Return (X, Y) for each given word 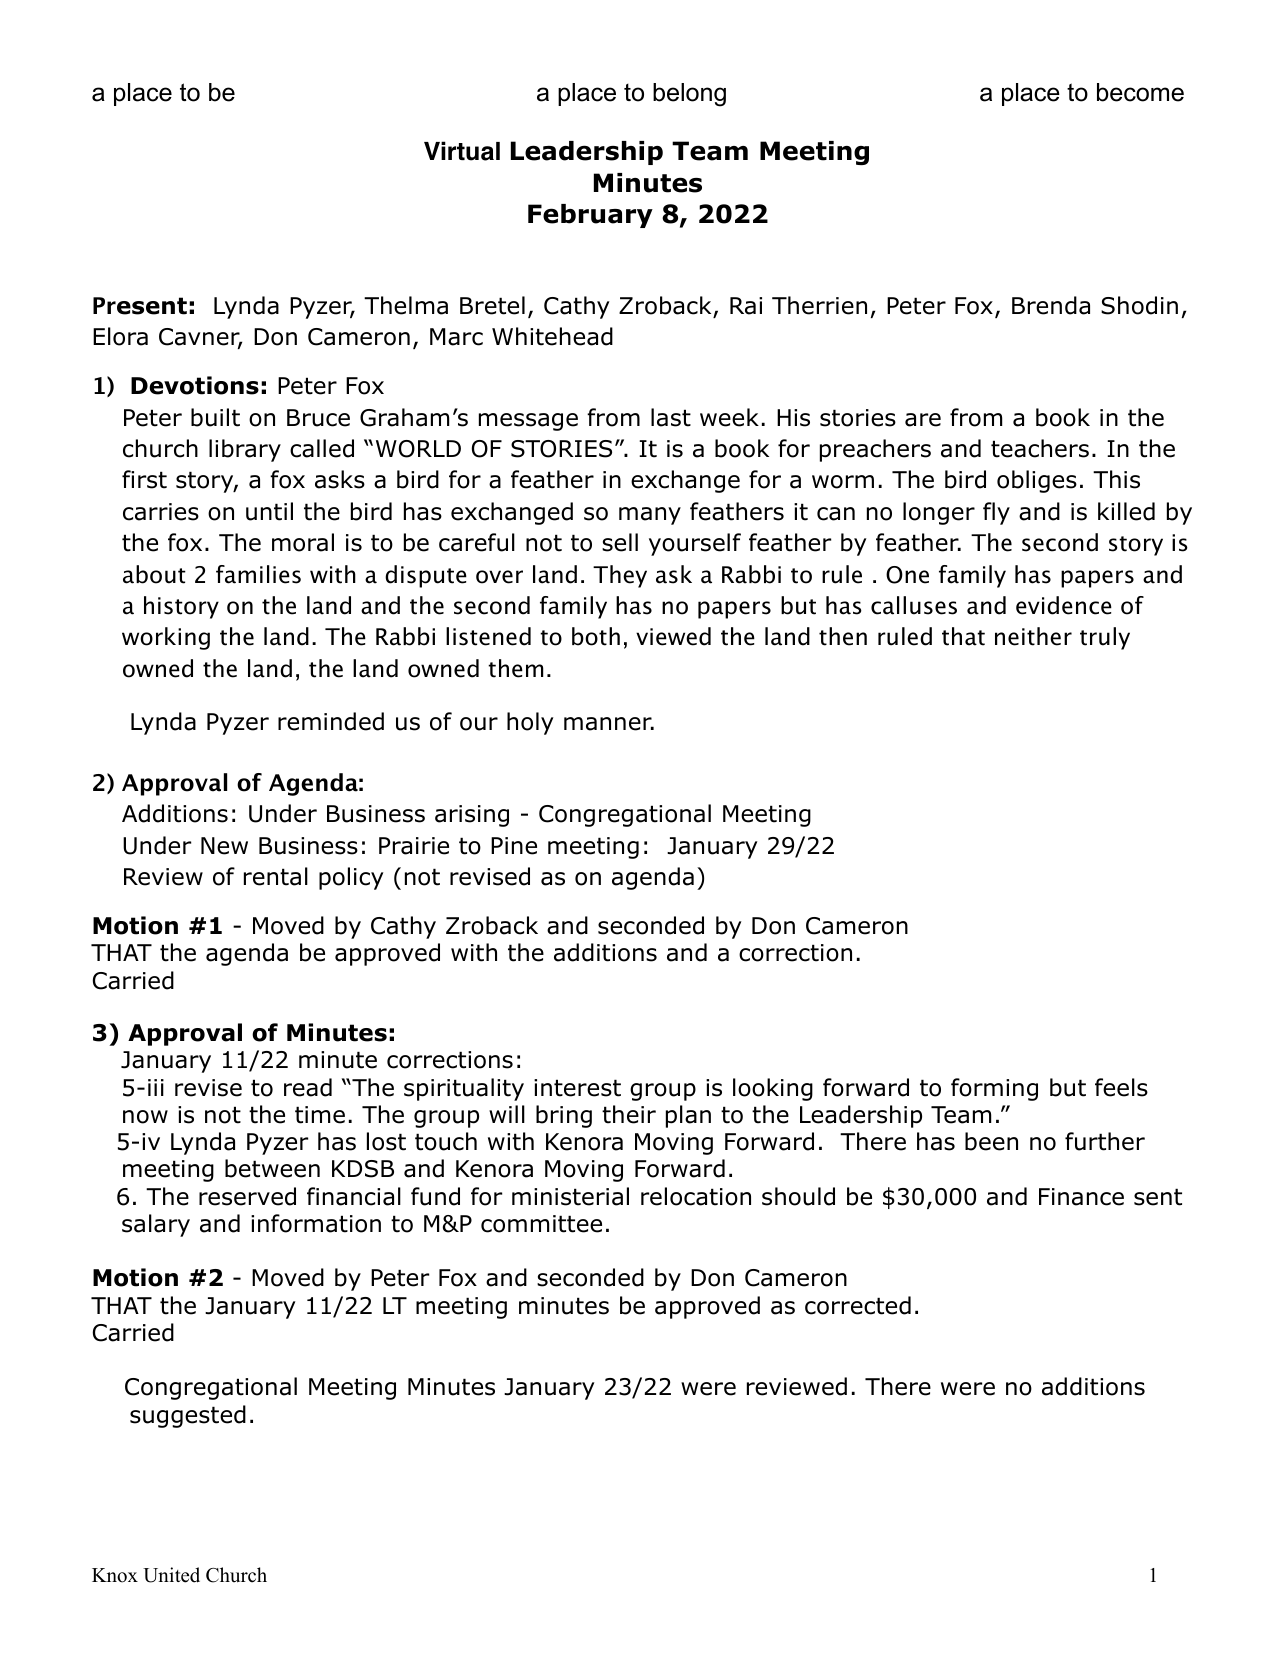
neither (1033, 636)
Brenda (1051, 305)
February (590, 216)
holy (530, 723)
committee (541, 1224)
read (308, 1087)
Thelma (406, 305)
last (671, 417)
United (171, 1575)
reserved (247, 1196)
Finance (1081, 1197)
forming (994, 1089)
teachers (1040, 448)
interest (577, 1088)
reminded (331, 721)
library (245, 450)
